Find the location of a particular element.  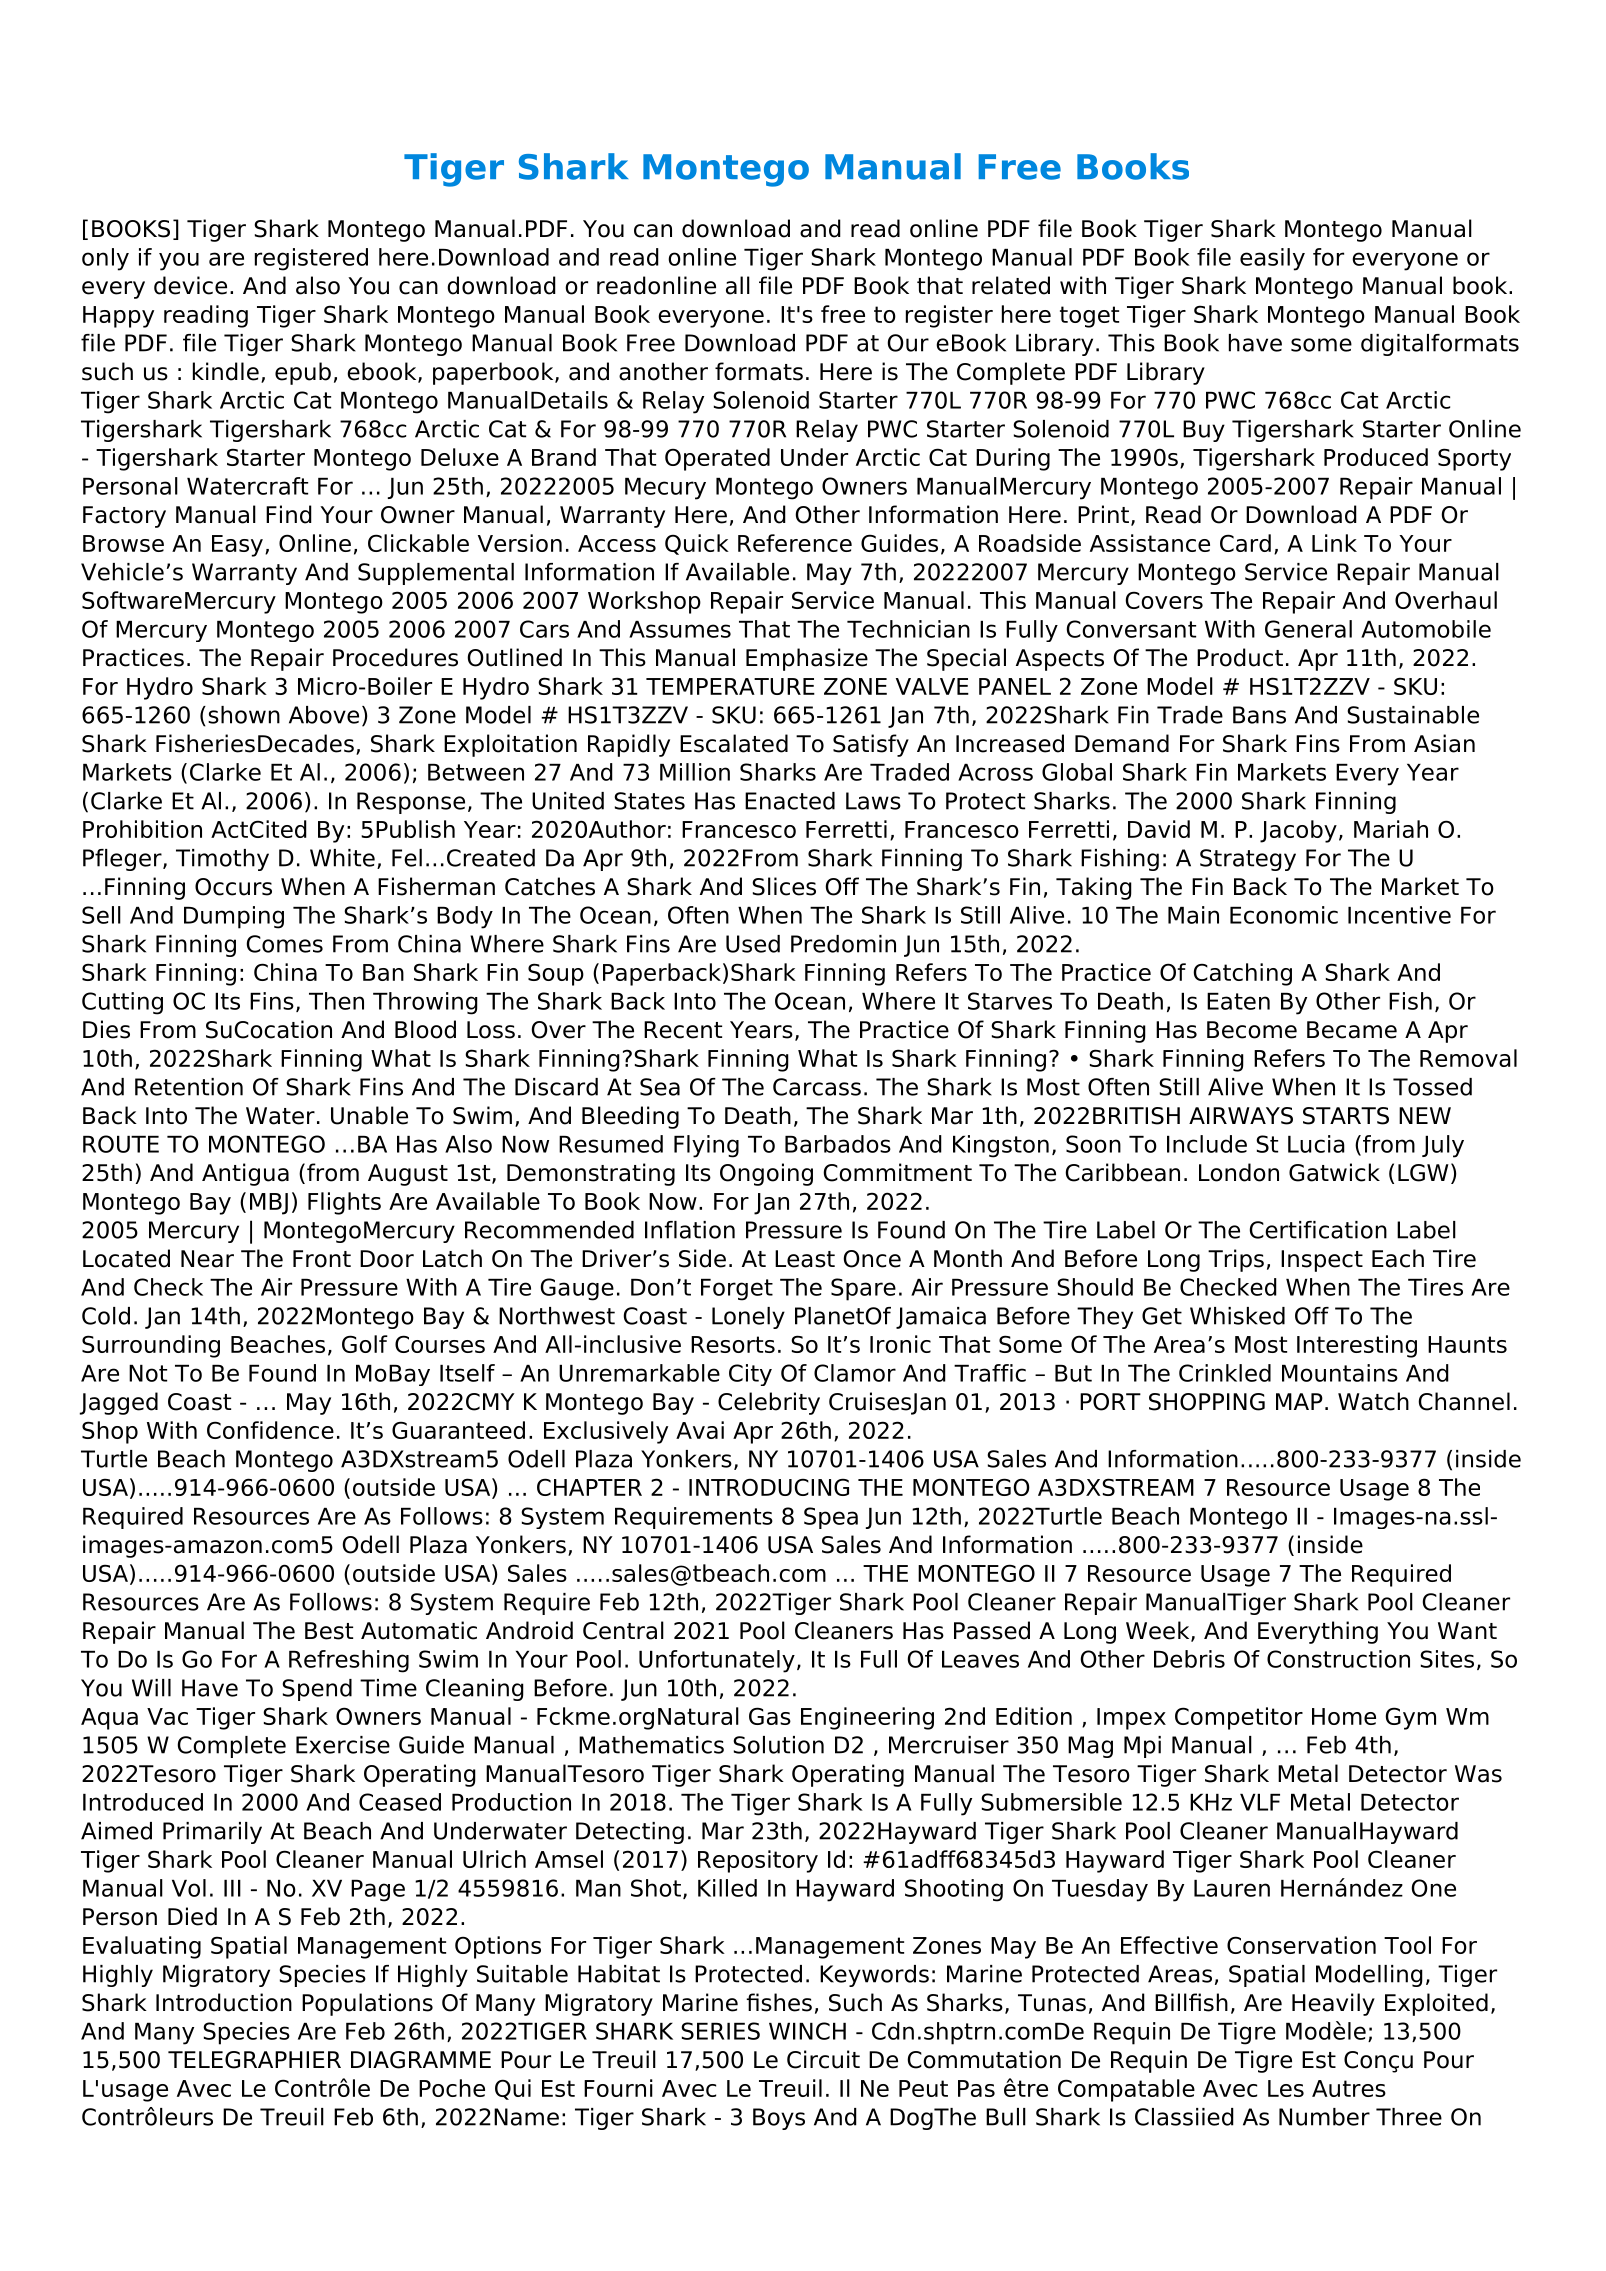

related is located at coordinates (1011, 285).
